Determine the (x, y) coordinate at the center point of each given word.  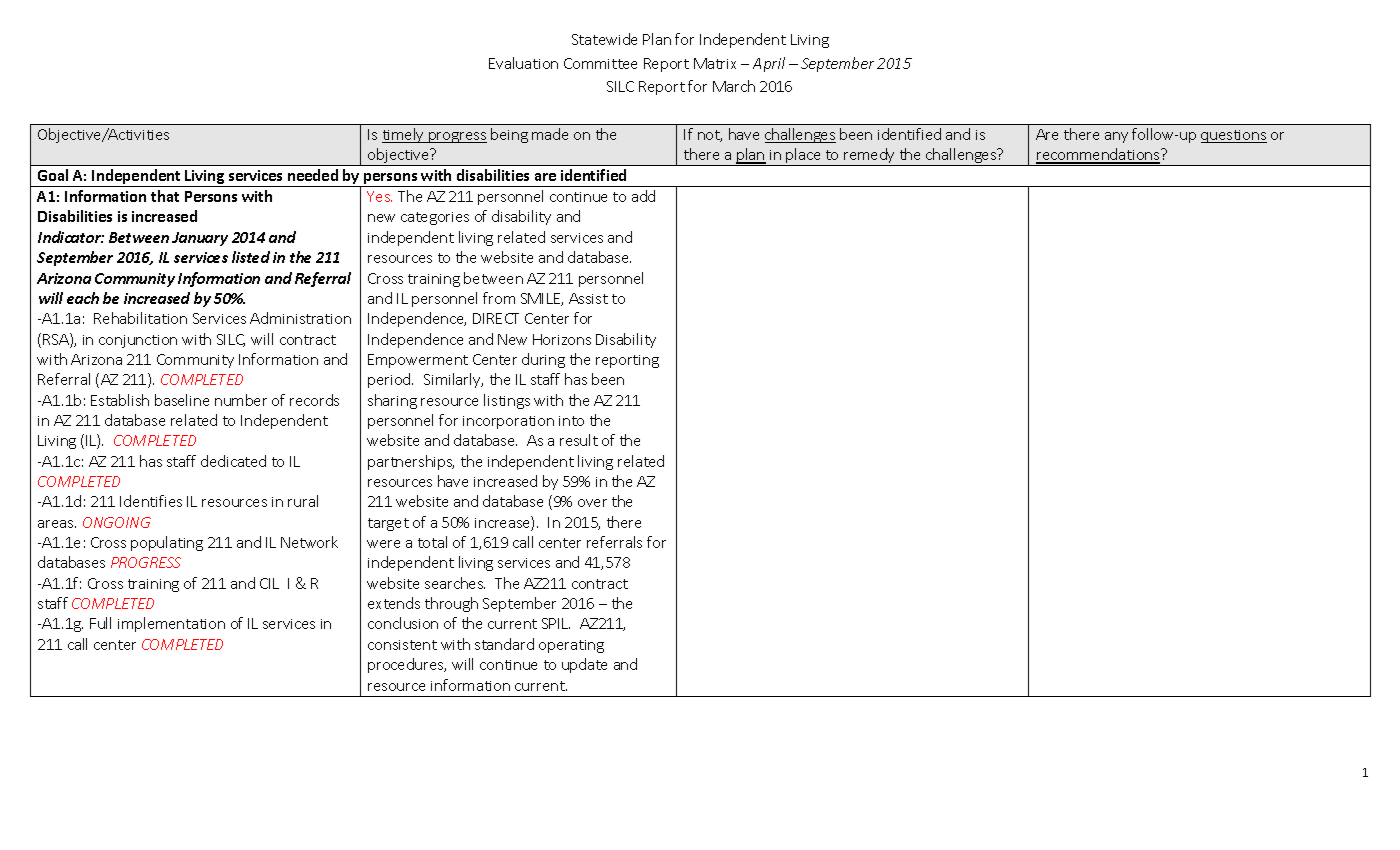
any (1116, 137)
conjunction (138, 341)
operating (571, 646)
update (584, 665)
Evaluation (523, 63)
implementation (171, 624)
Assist (588, 298)
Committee (600, 63)
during (543, 360)
